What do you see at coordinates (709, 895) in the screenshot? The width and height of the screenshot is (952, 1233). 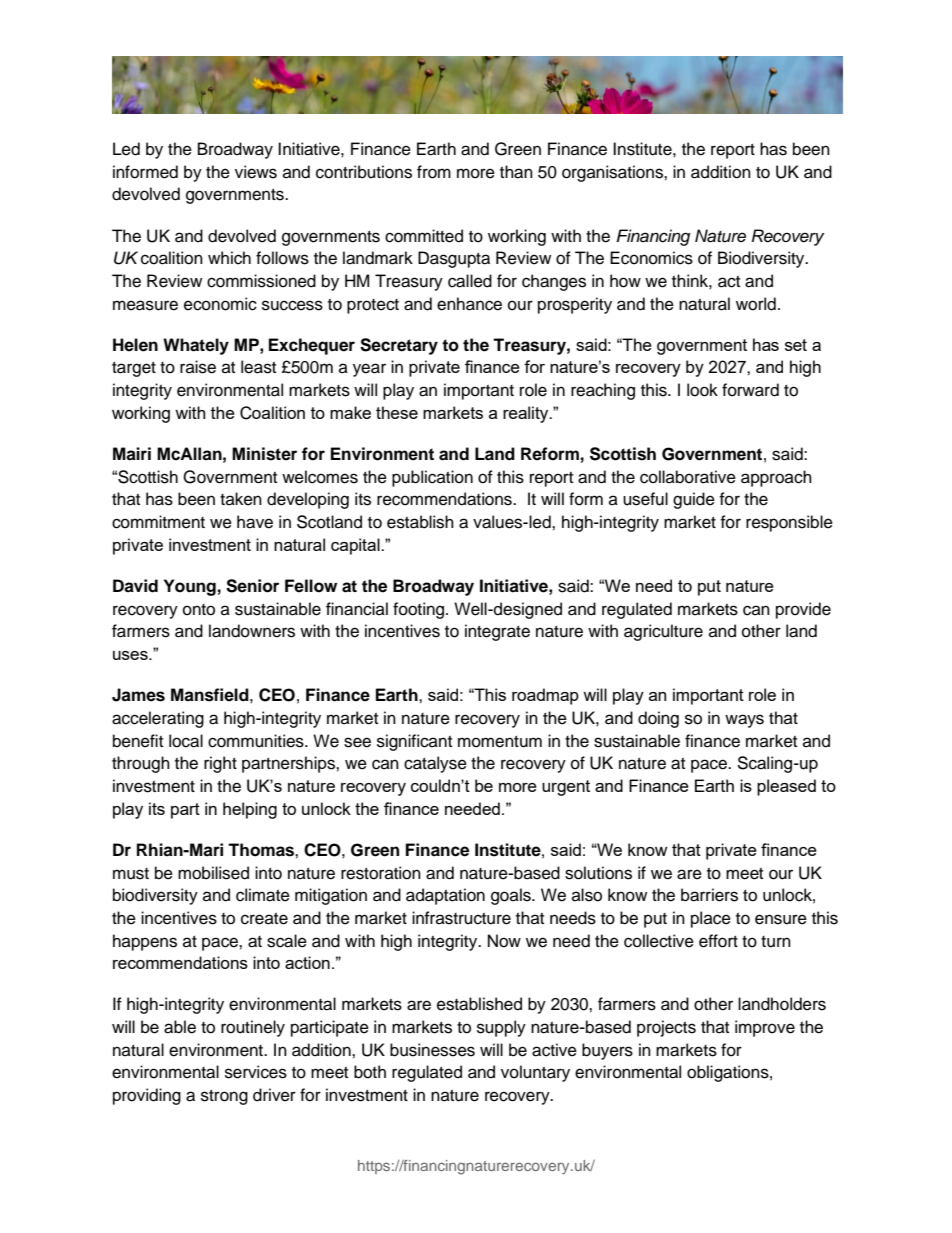 I see `barriers` at bounding box center [709, 895].
